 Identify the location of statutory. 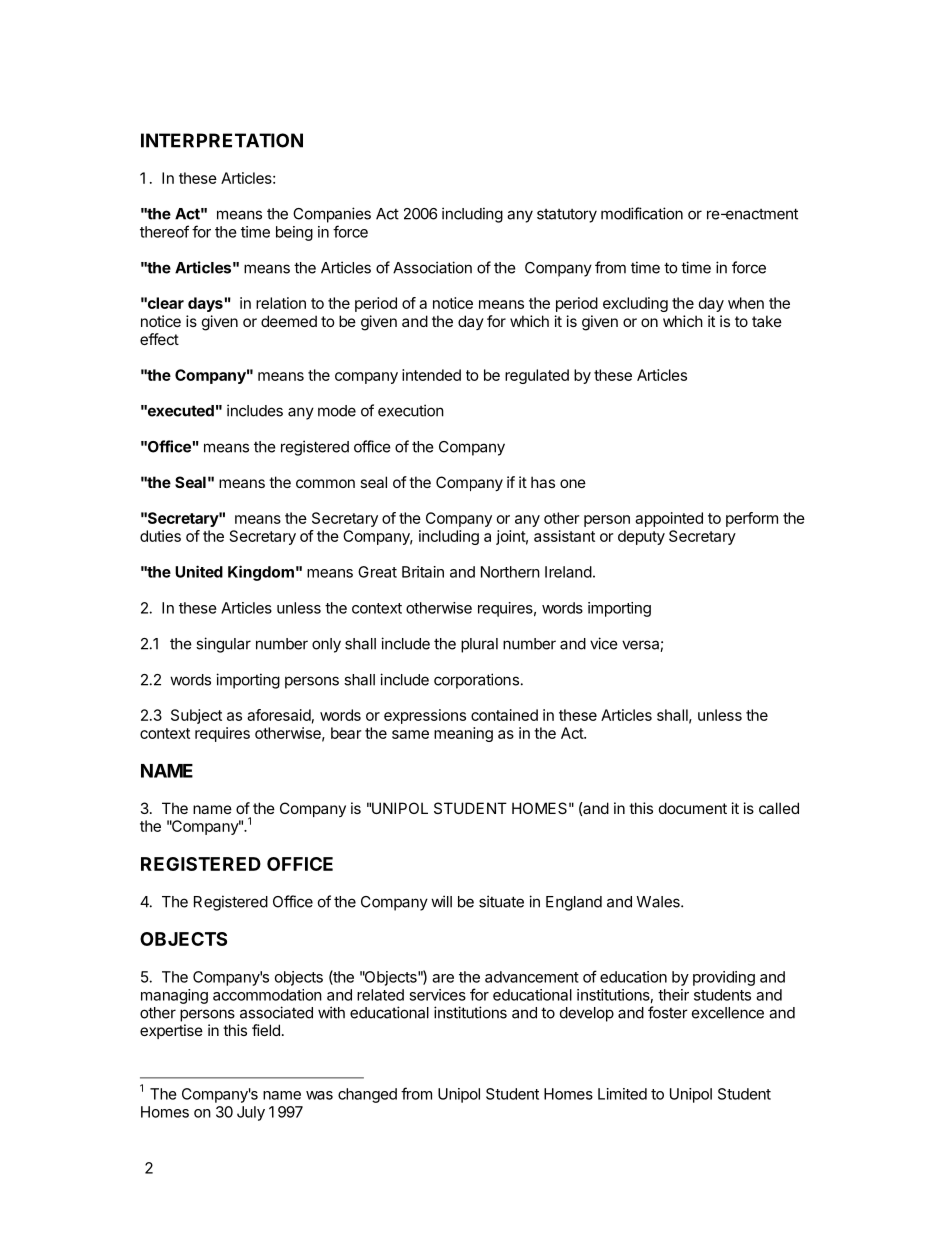
(567, 216).
